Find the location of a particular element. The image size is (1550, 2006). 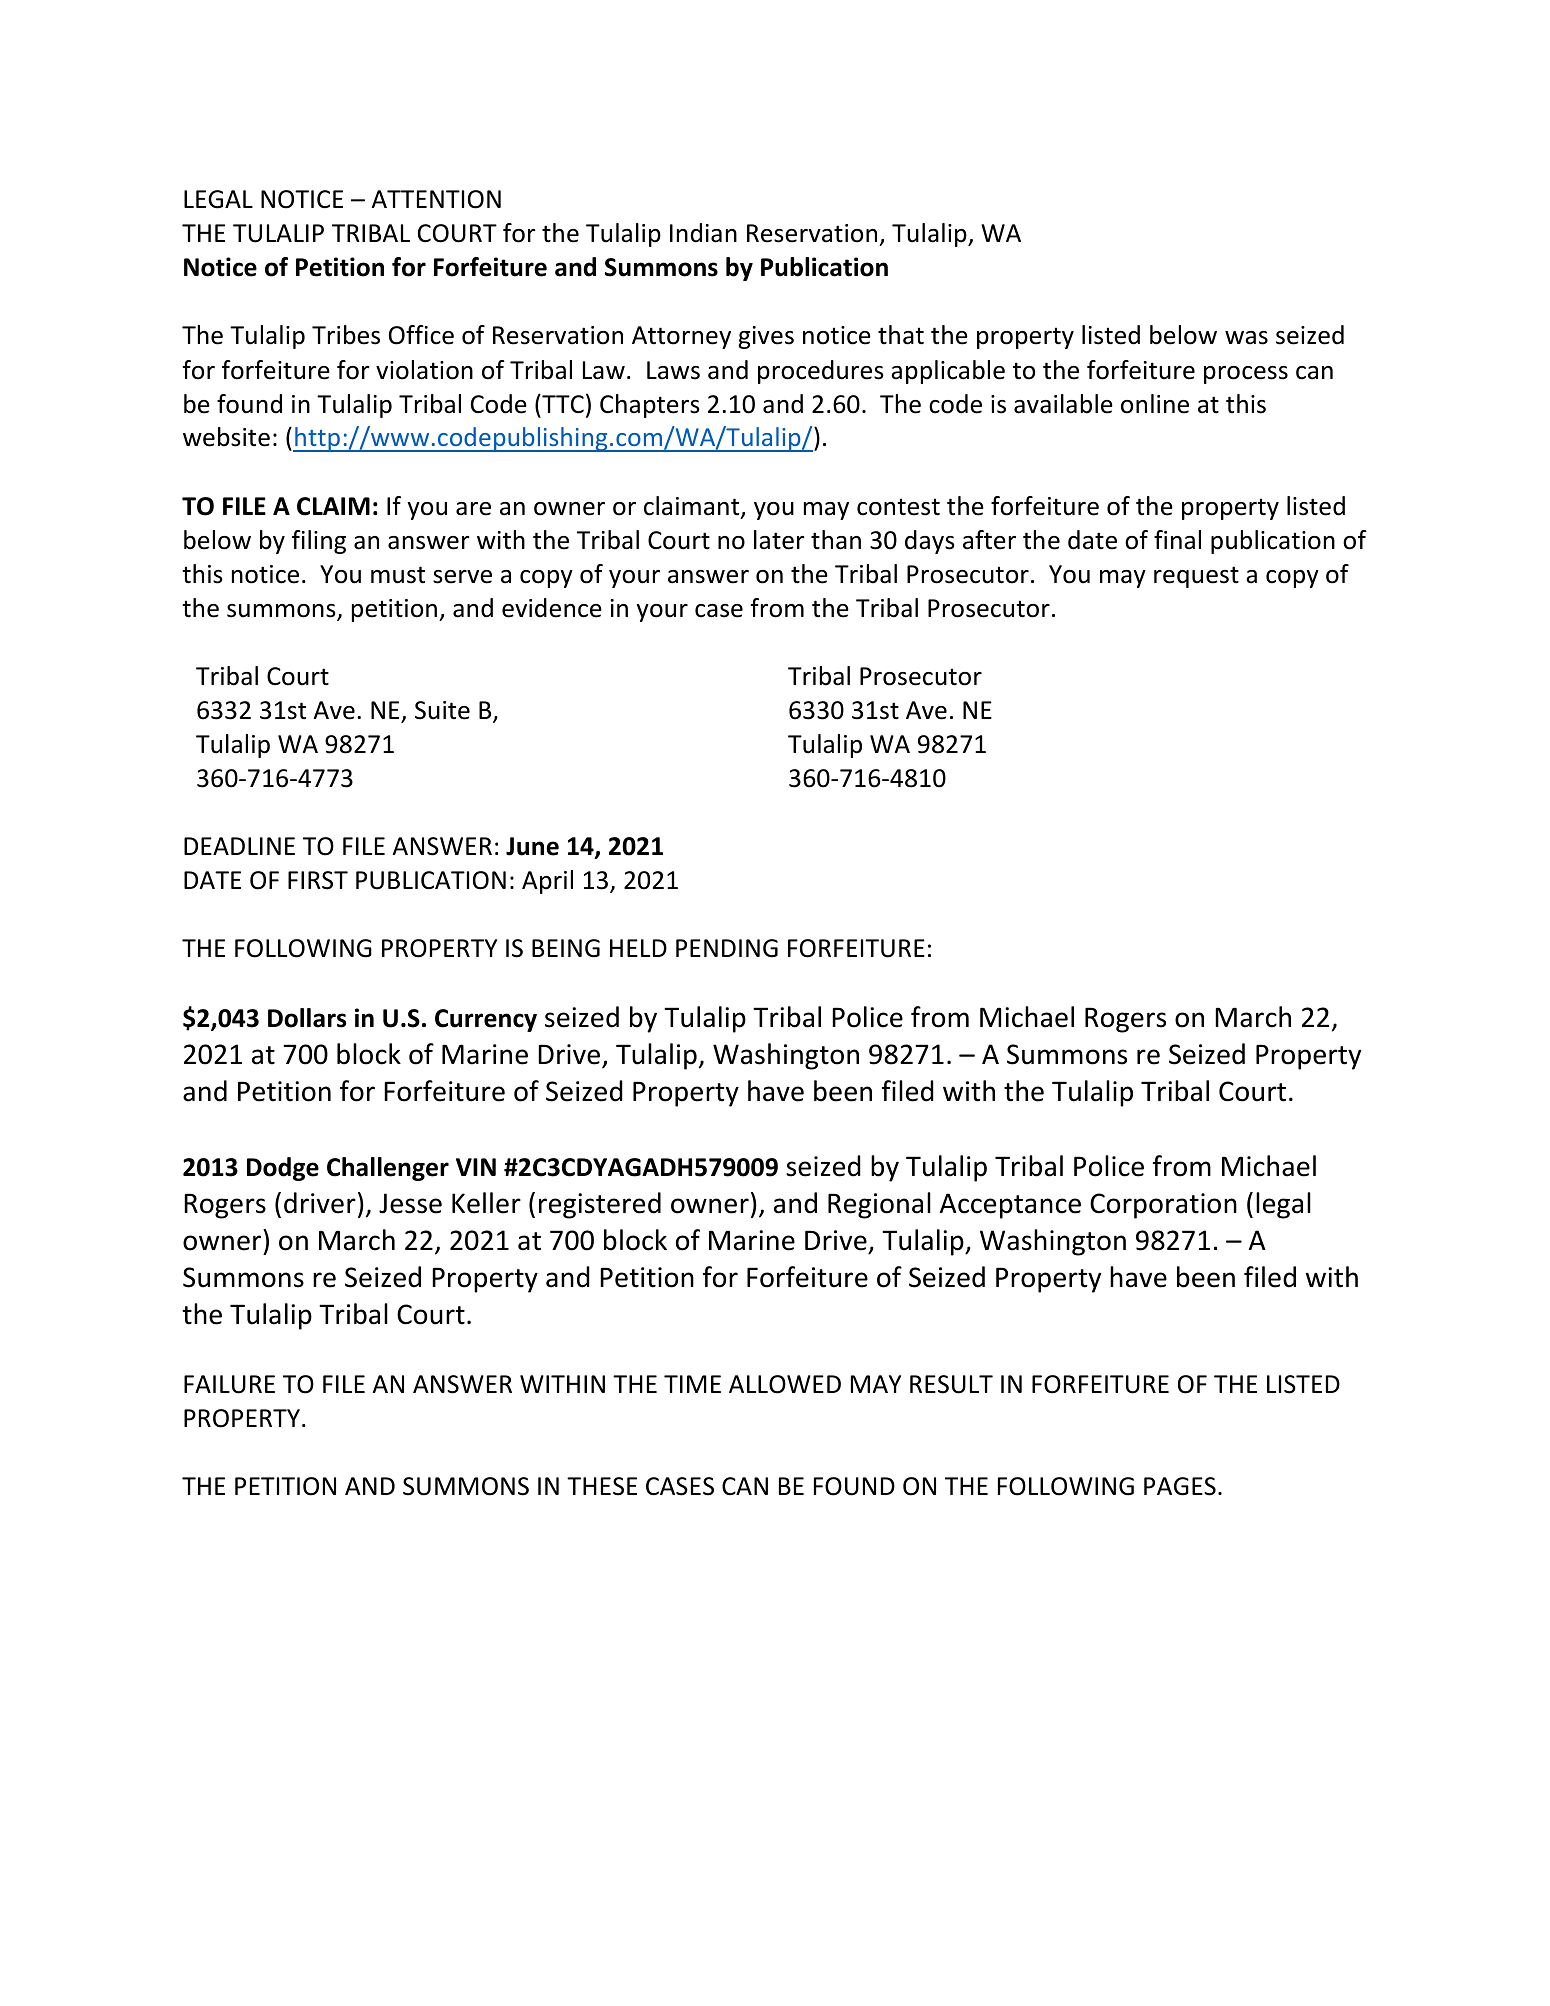

ATTENTION is located at coordinates (436, 199).
